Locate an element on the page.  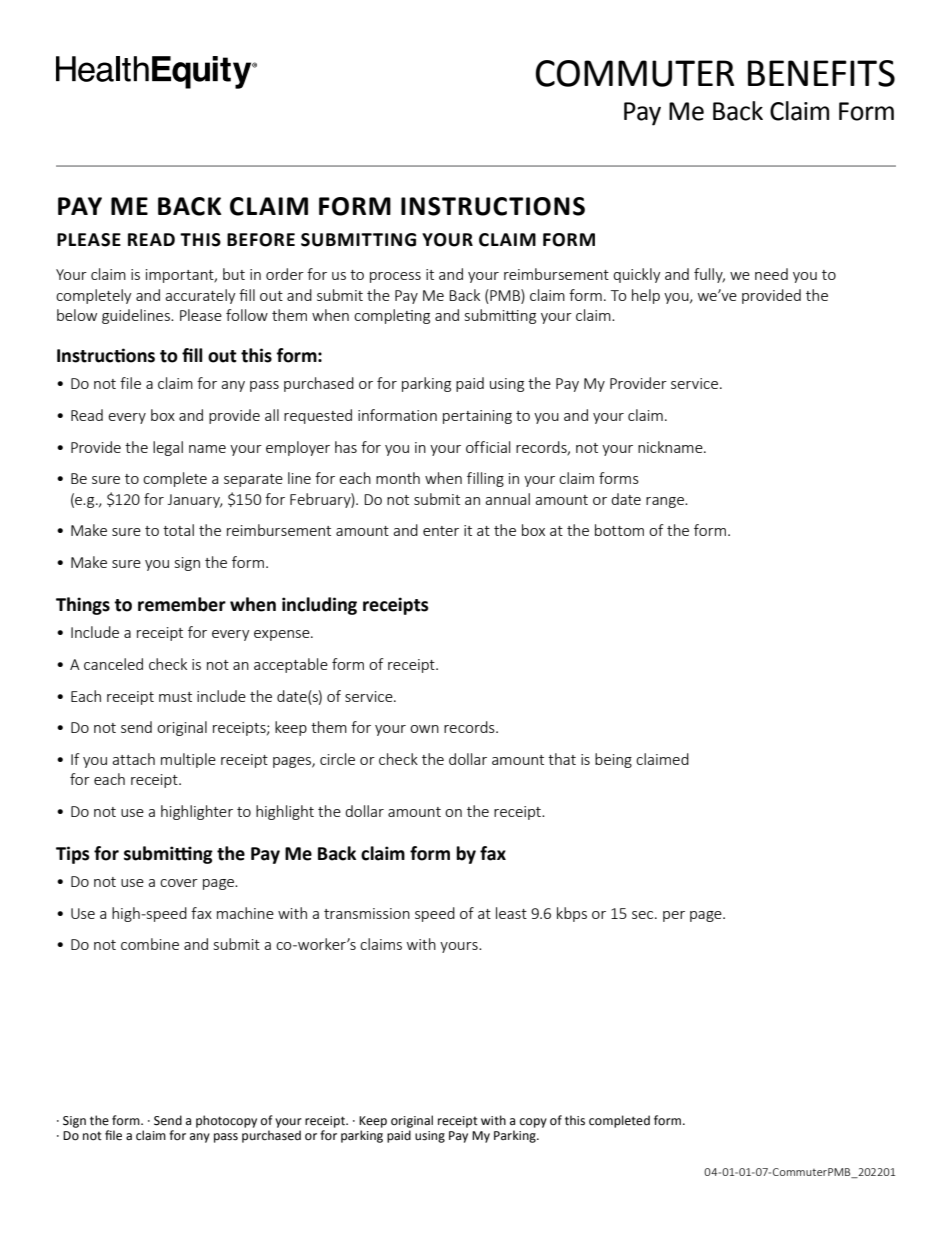
combine is located at coordinates (150, 944).
